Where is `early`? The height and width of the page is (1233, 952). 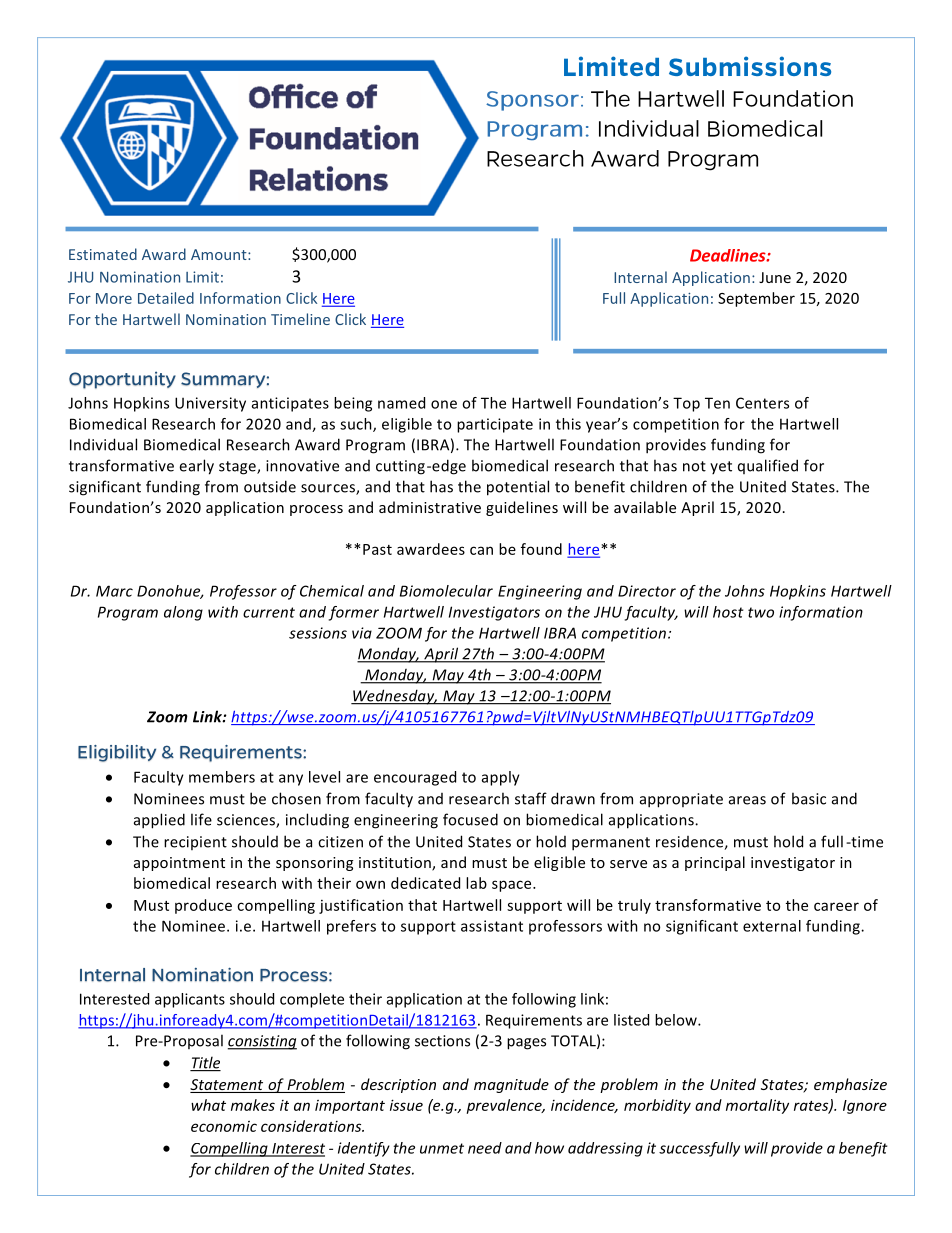 early is located at coordinates (196, 467).
